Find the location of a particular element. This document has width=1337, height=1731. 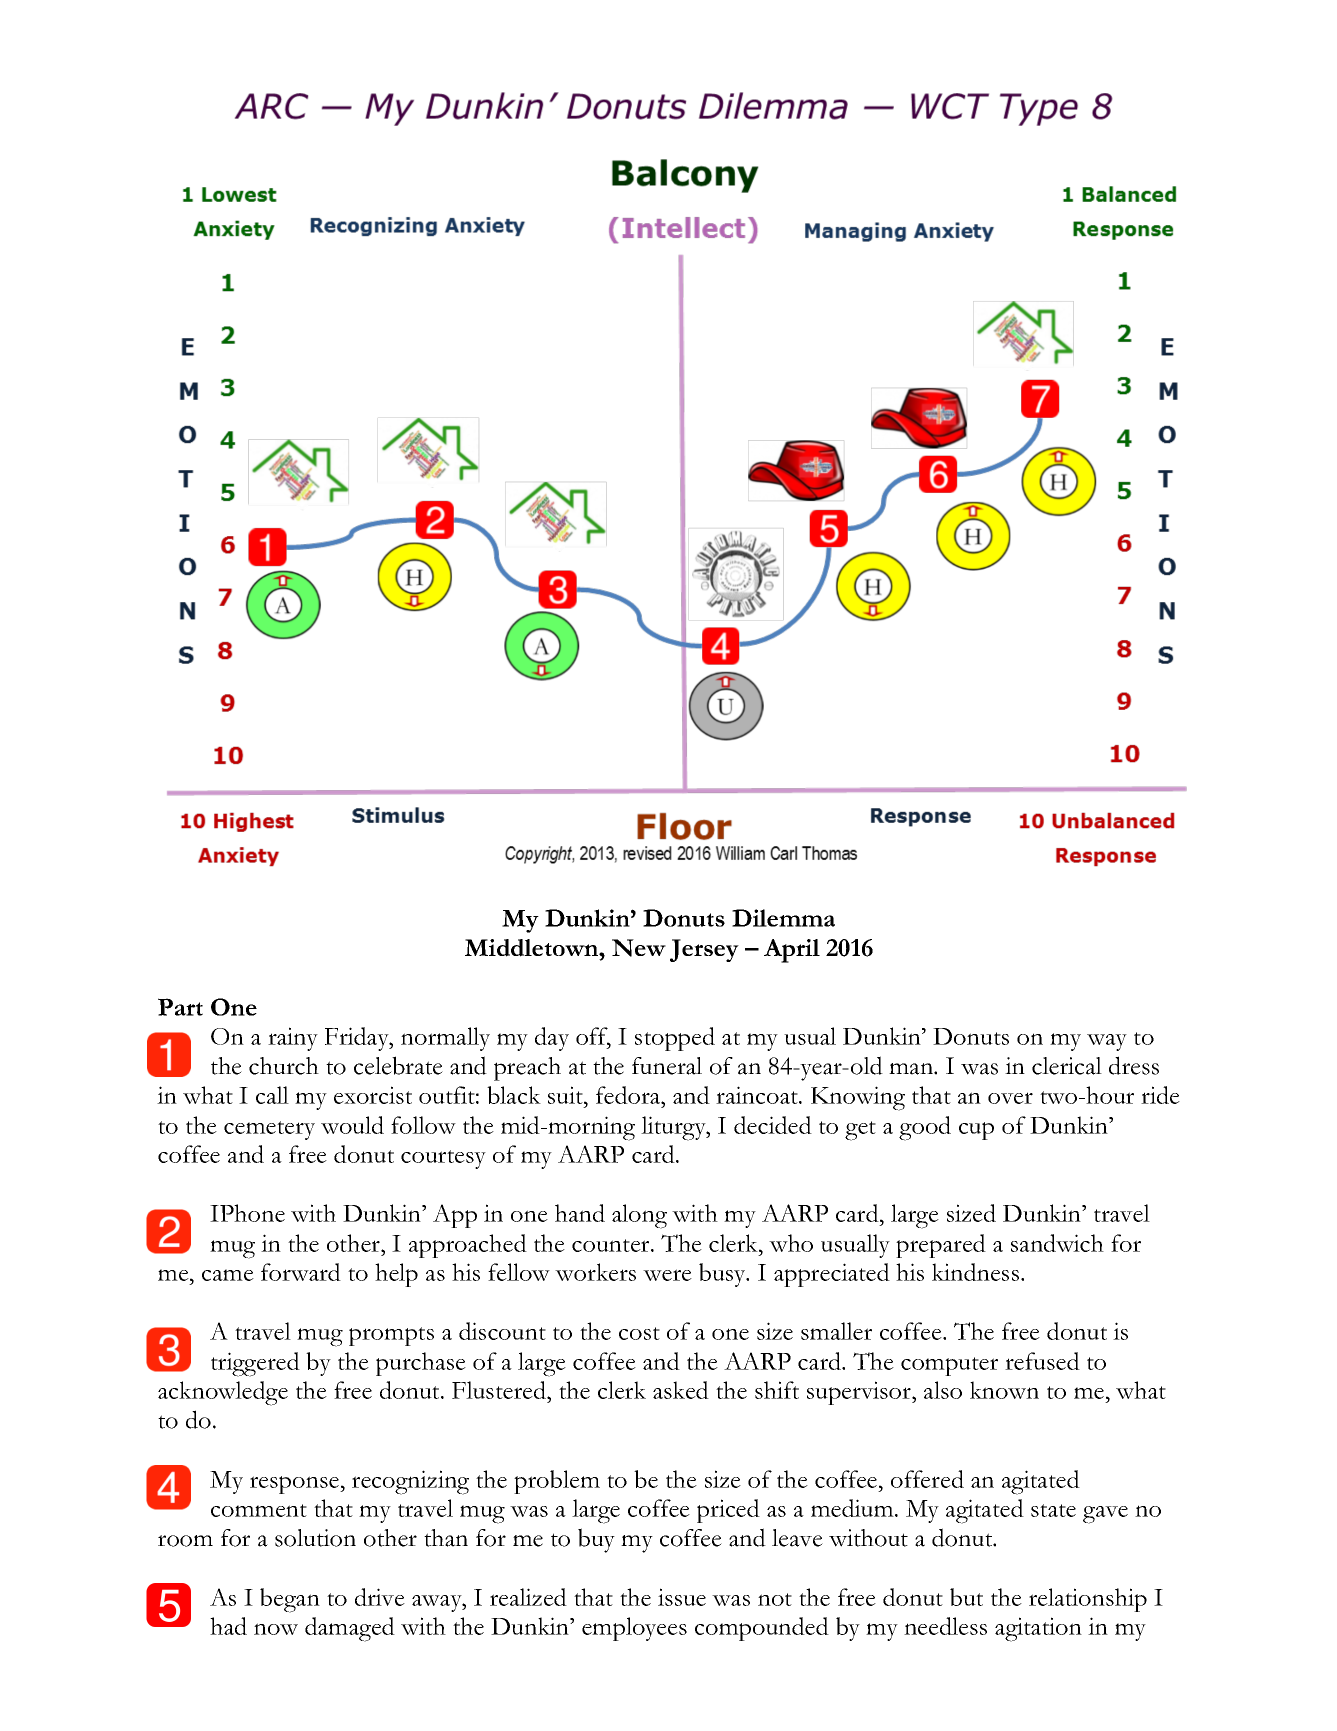

April is located at coordinates (792, 951).
